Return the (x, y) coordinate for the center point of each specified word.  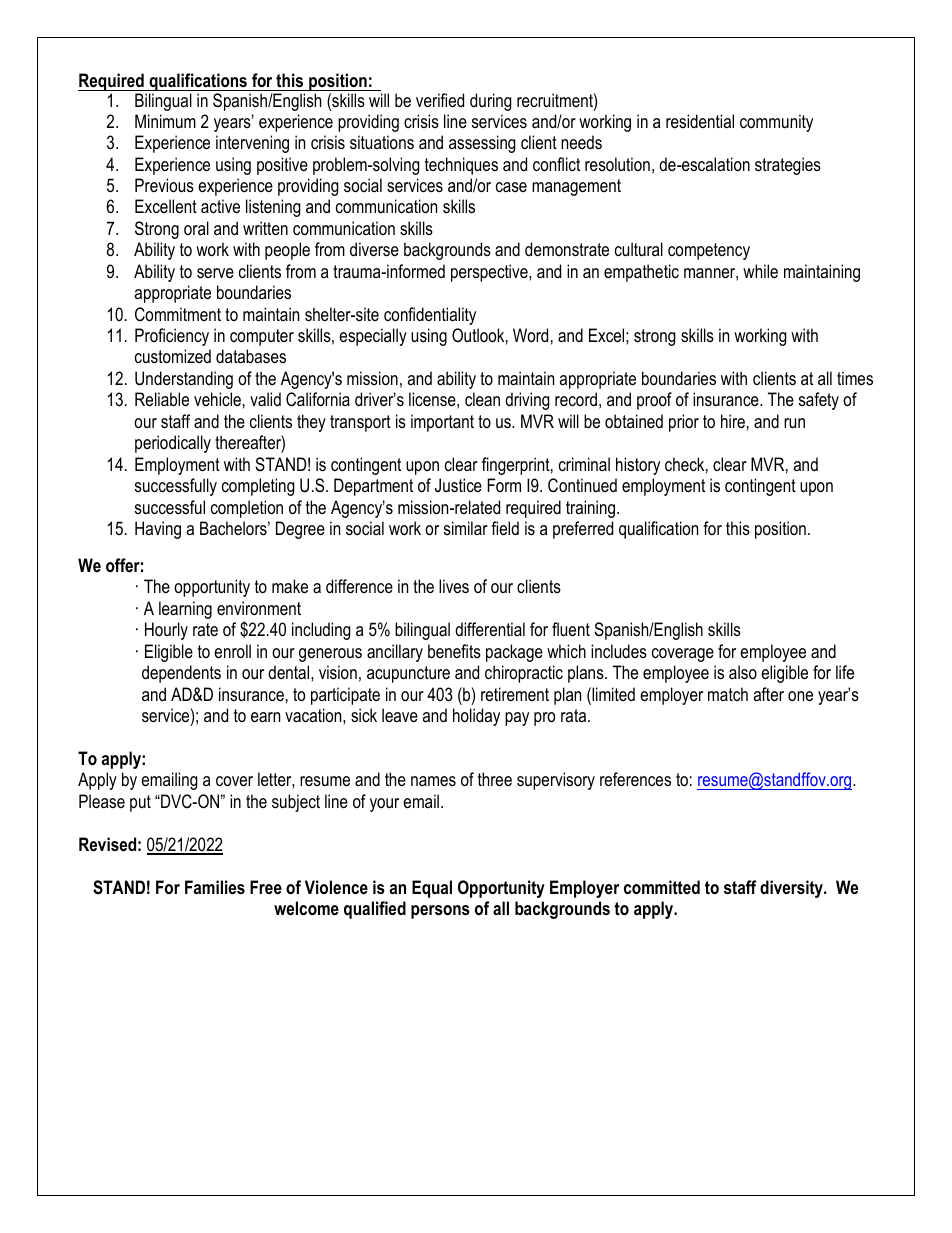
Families (215, 887)
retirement (515, 694)
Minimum (165, 121)
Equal (432, 889)
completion (247, 509)
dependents (181, 674)
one (800, 696)
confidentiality (430, 316)
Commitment (178, 314)
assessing (482, 144)
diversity (792, 889)
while (760, 271)
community (776, 123)
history (638, 466)
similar (466, 528)
